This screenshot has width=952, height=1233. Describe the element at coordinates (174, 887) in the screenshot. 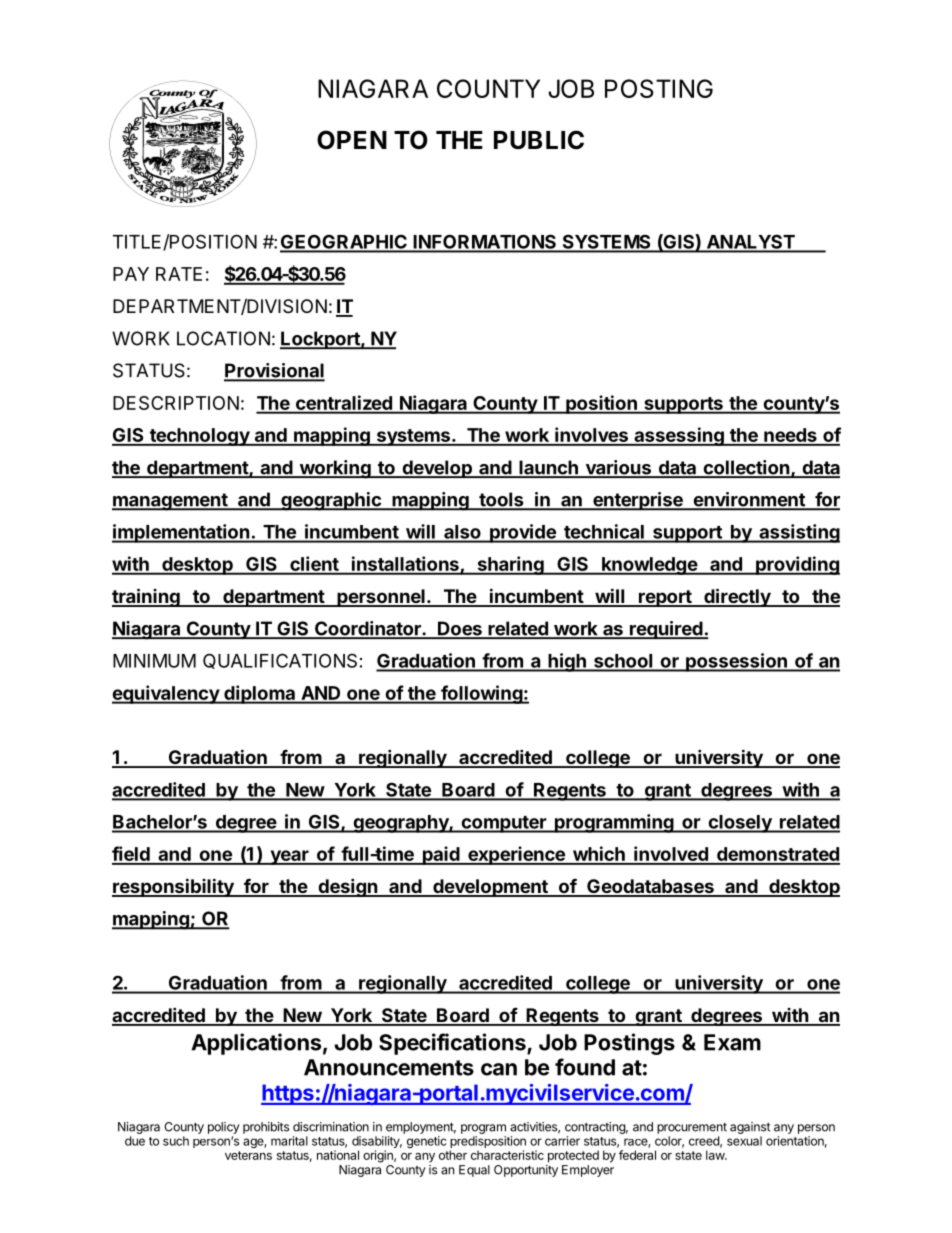

I see `responsibility` at that location.
